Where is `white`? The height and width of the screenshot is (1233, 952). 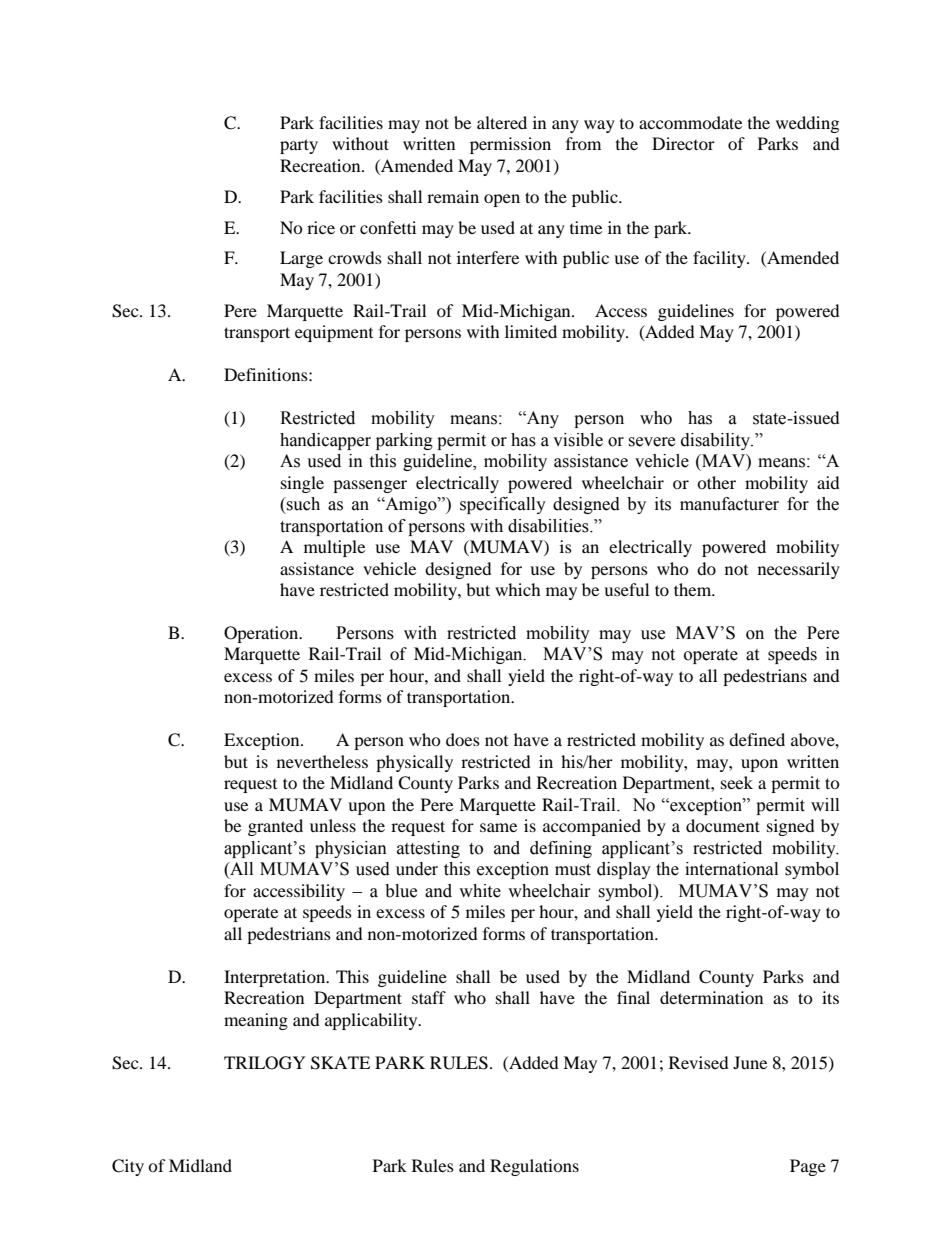
white is located at coordinates (480, 891).
